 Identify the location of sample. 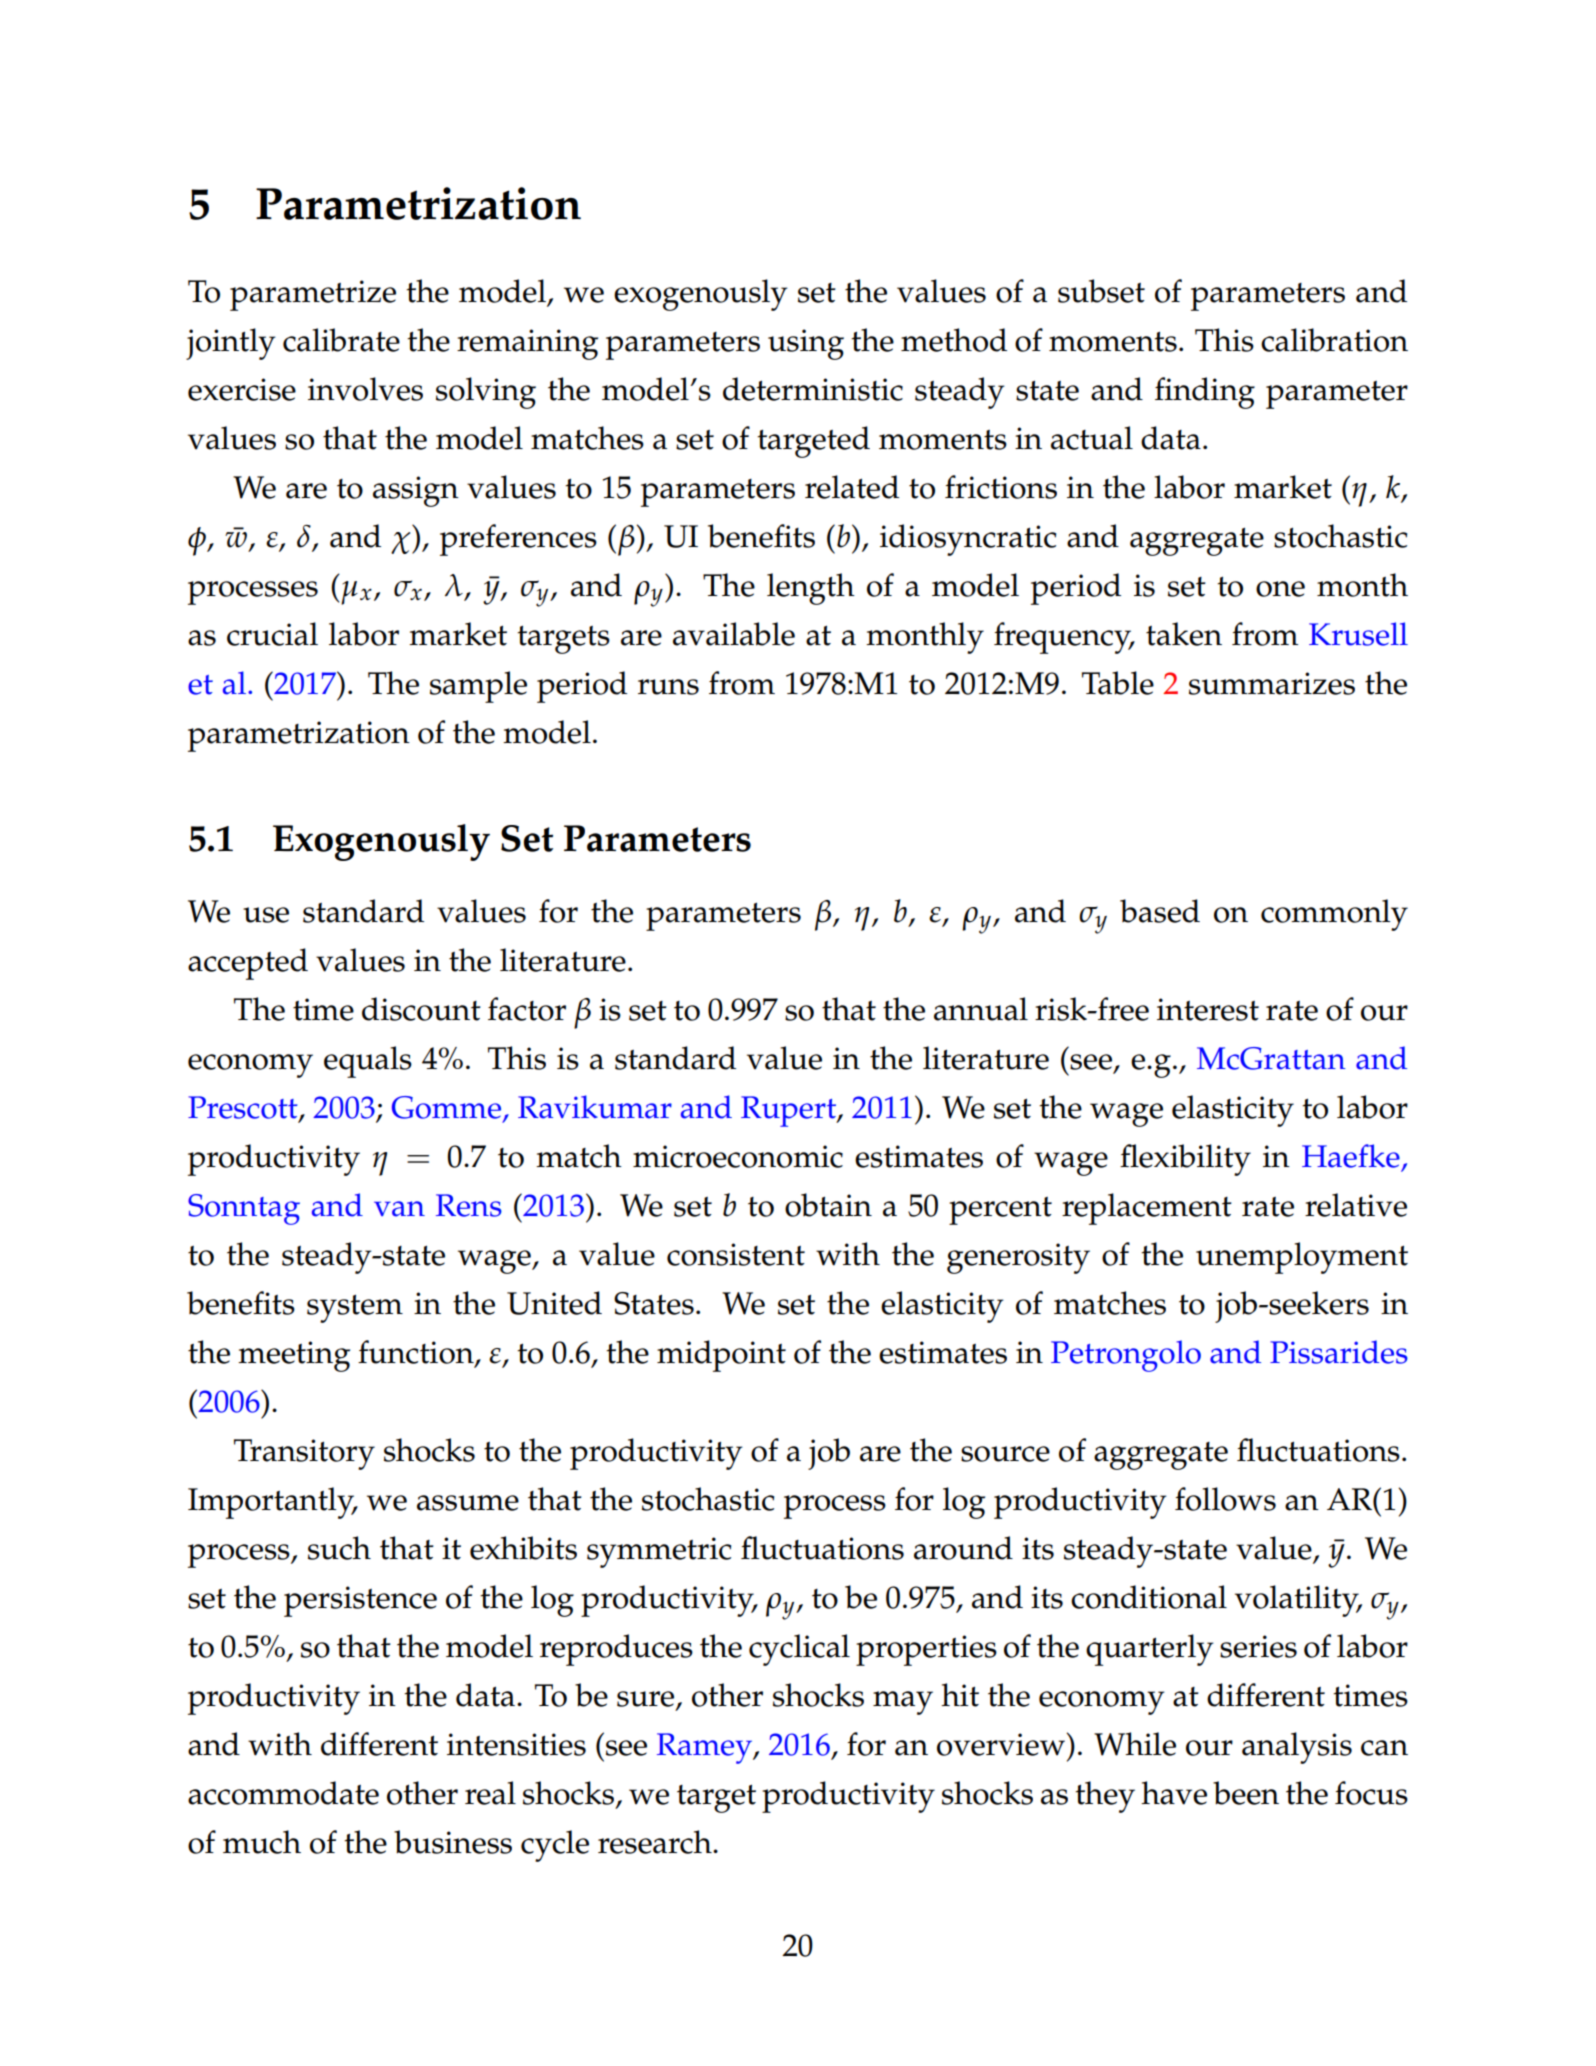
(478, 687).
